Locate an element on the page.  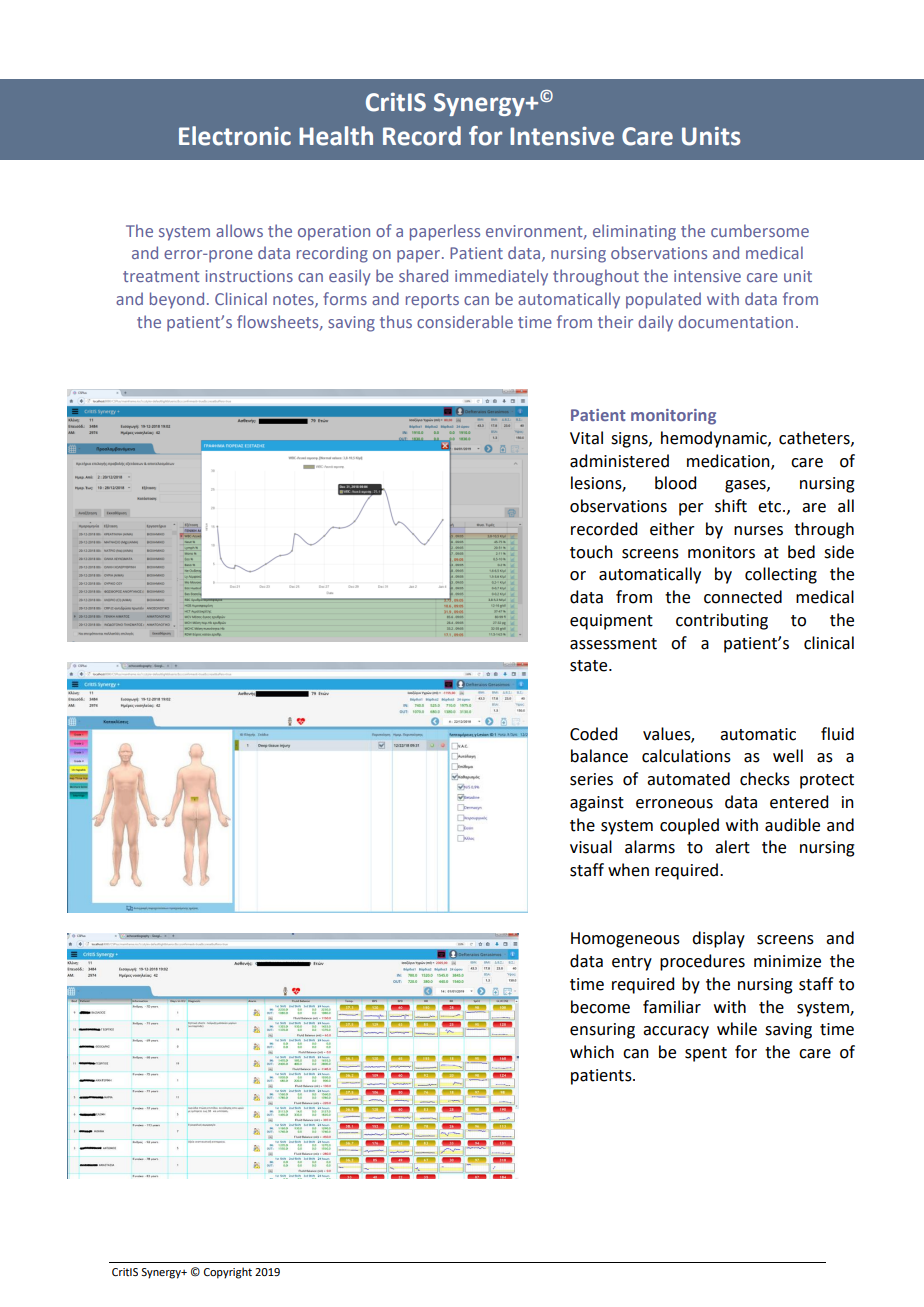
nurses is located at coordinates (758, 531).
